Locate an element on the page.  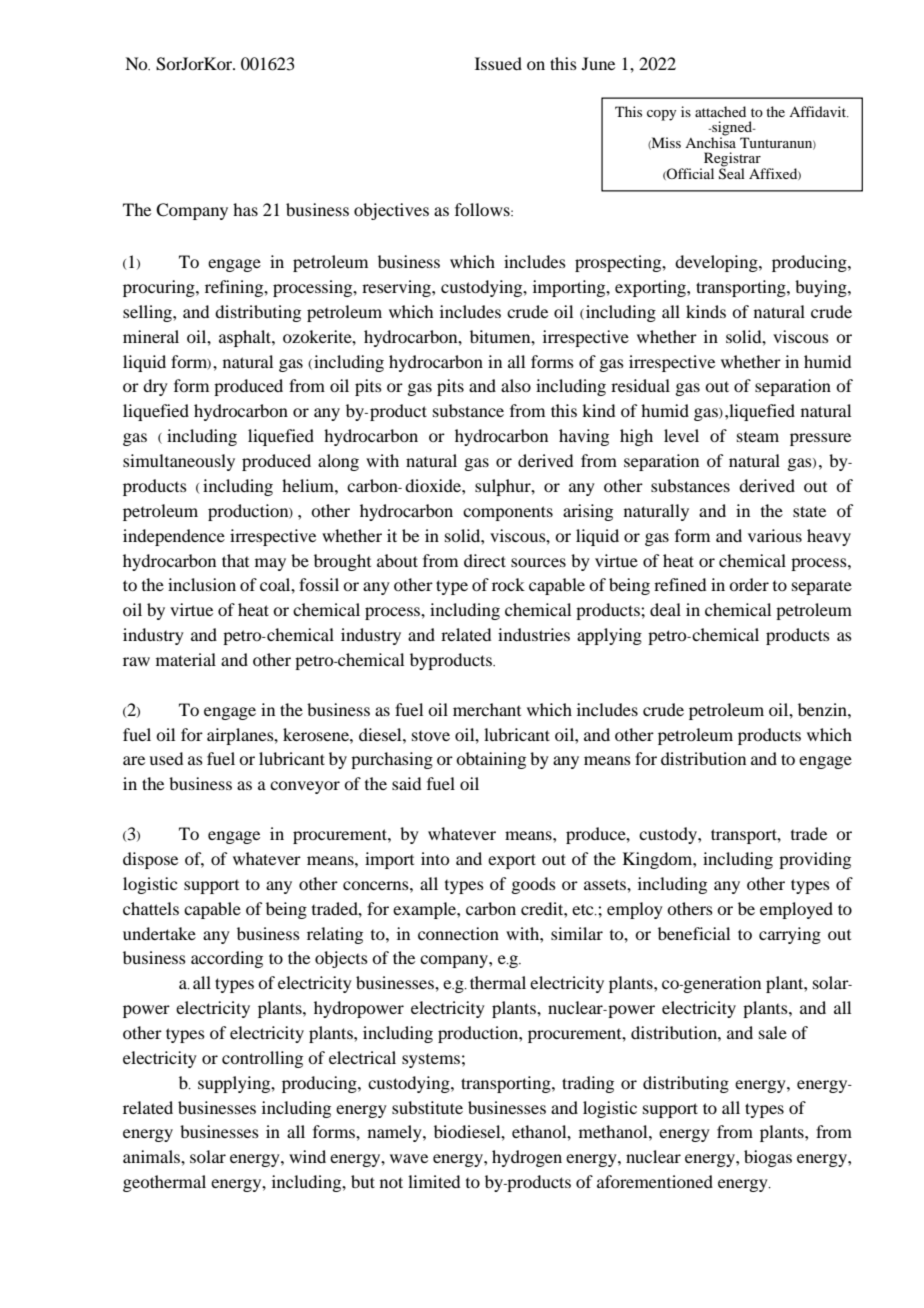
Issued is located at coordinates (498, 63).
